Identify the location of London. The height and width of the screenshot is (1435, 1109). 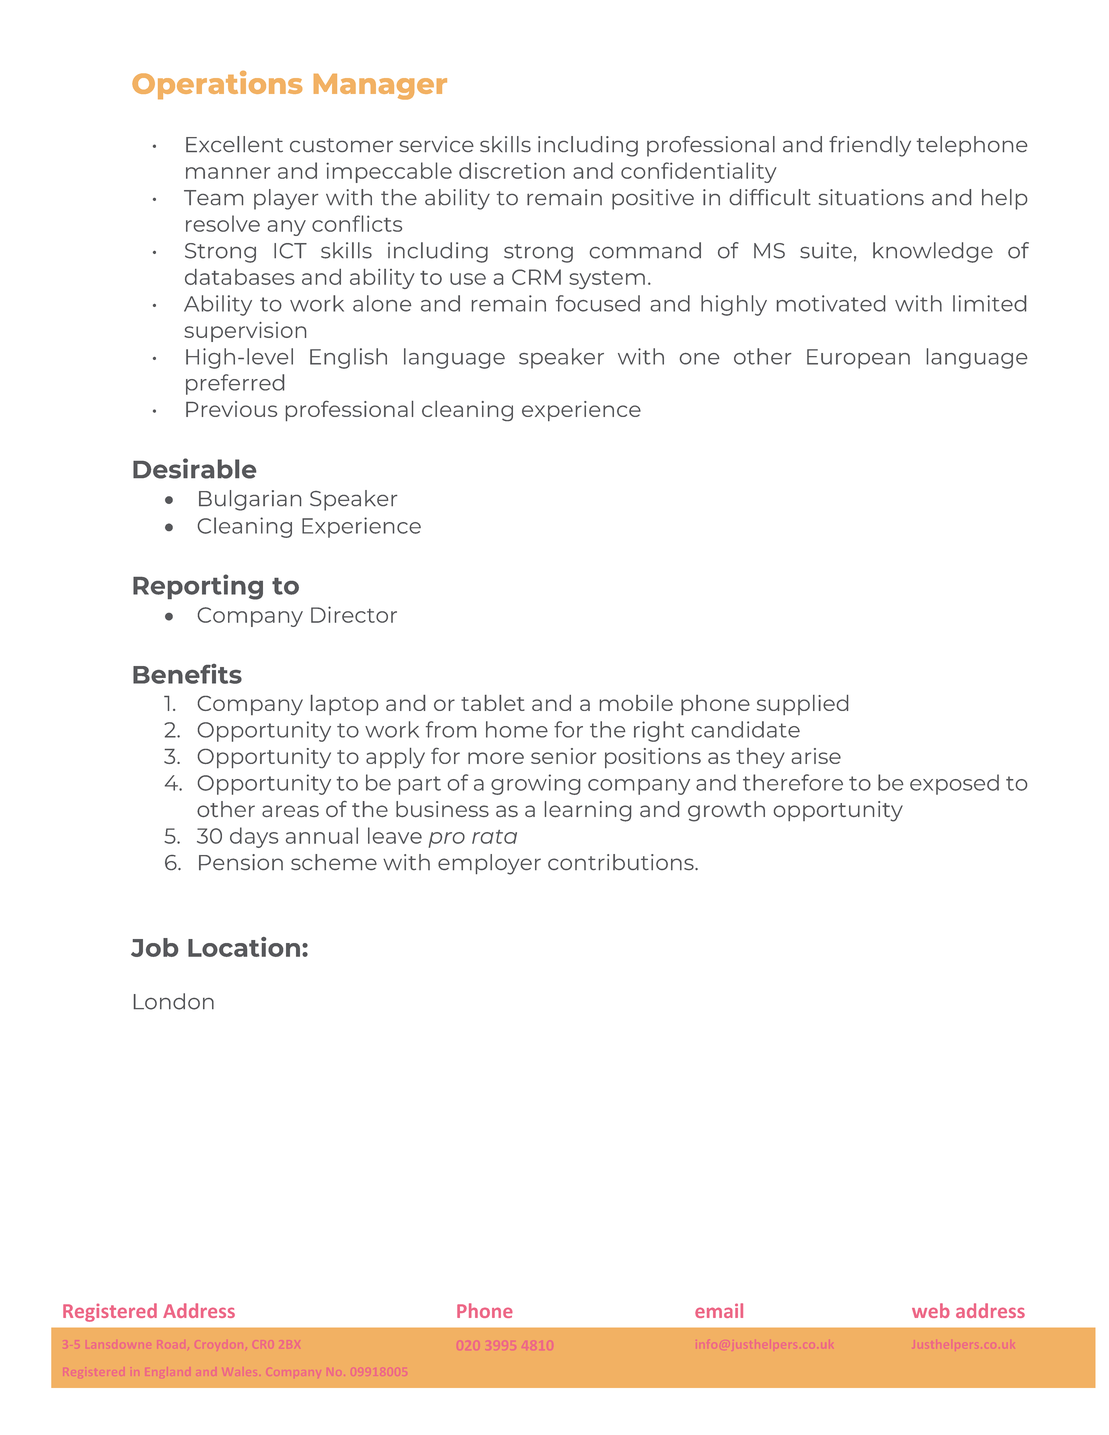
(174, 1001).
